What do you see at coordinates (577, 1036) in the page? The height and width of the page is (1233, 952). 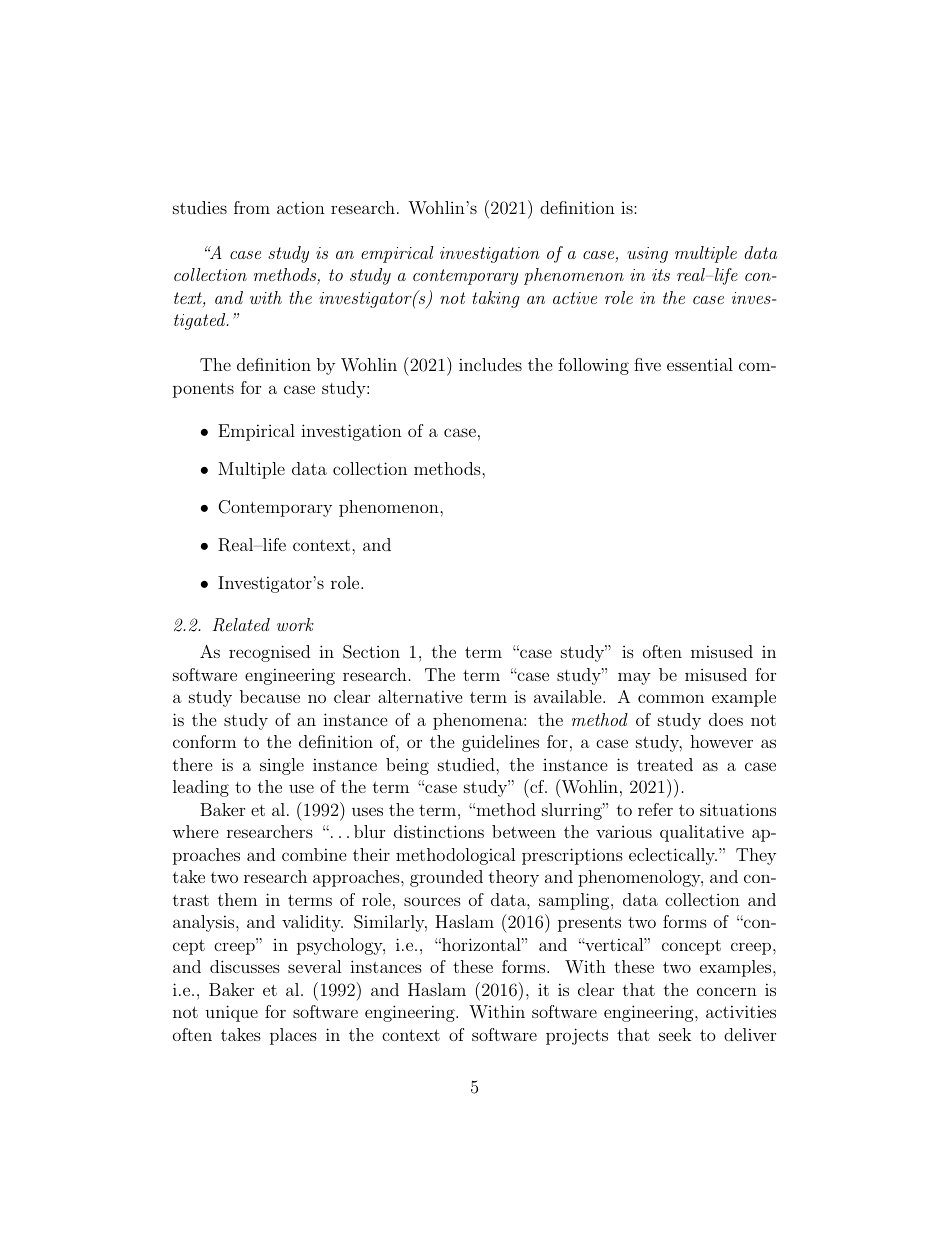 I see `projects` at bounding box center [577, 1036].
